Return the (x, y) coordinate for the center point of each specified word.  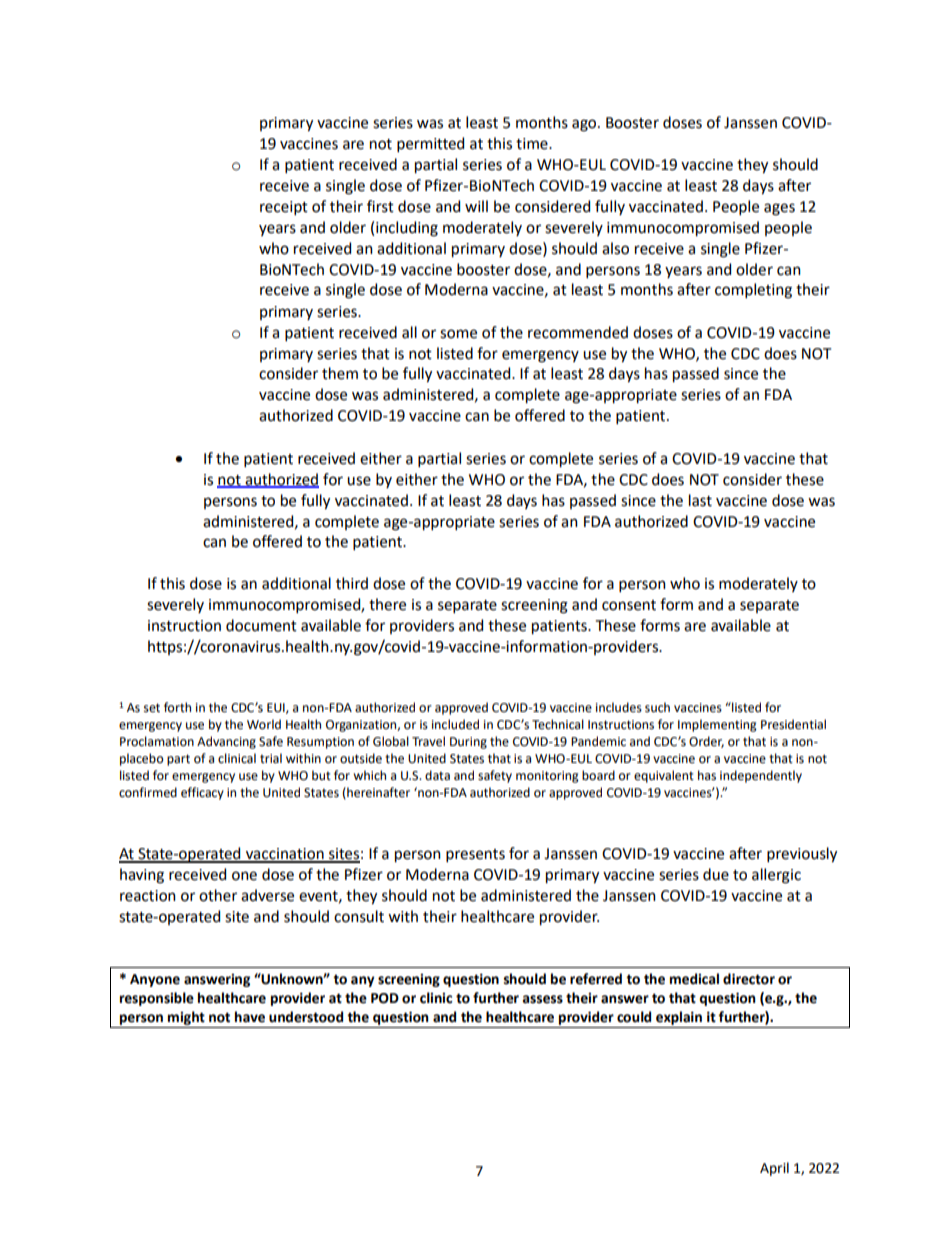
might (186, 1018)
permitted (430, 144)
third (352, 583)
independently (761, 776)
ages (779, 209)
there (387, 604)
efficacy (202, 793)
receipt (284, 208)
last (700, 500)
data (437, 775)
